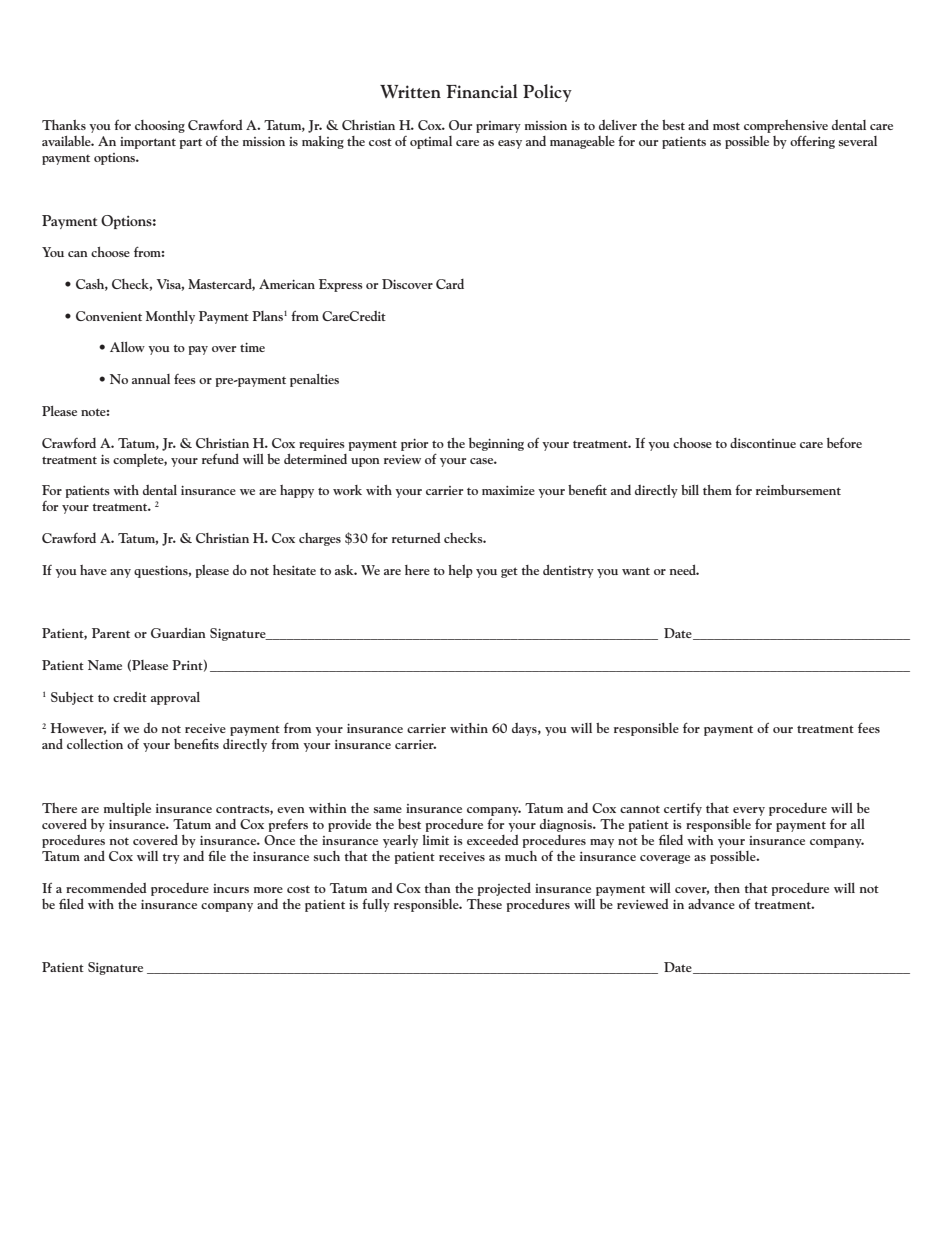  What do you see at coordinates (106, 888) in the document?
I see `recommended` at bounding box center [106, 888].
